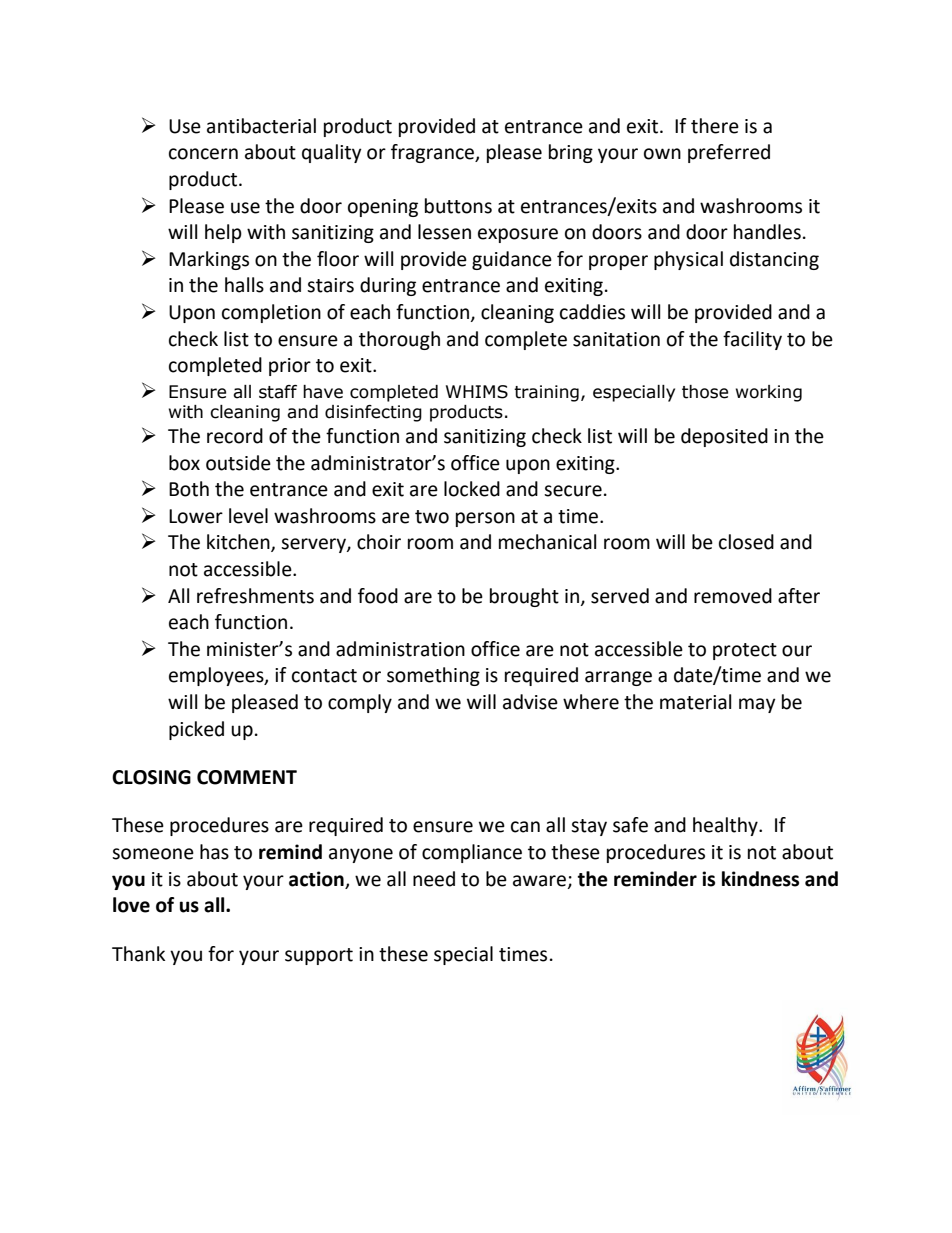 The height and width of the image is (1233, 952). What do you see at coordinates (724, 437) in the image?
I see `deposited` at bounding box center [724, 437].
